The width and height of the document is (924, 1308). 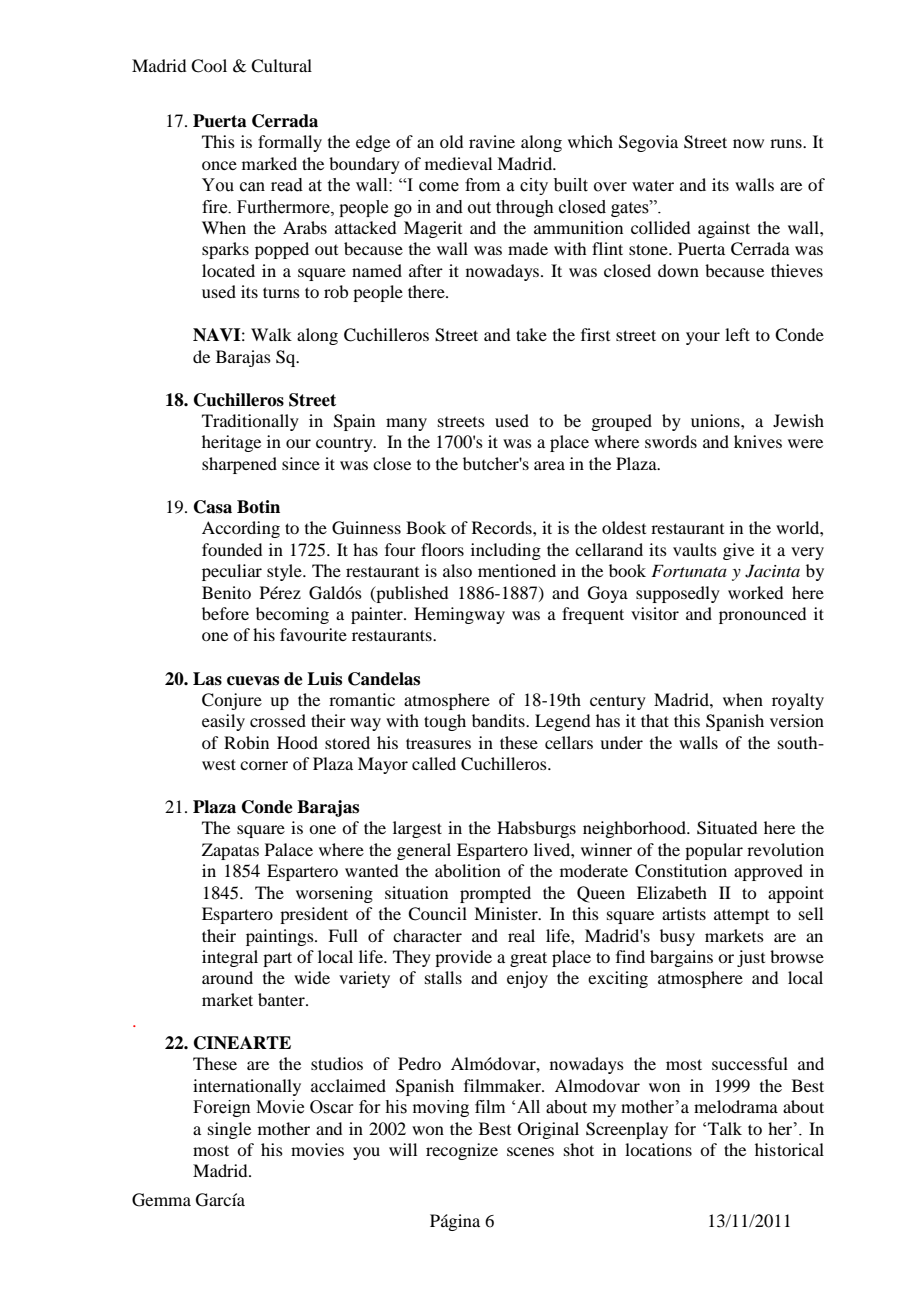 What do you see at coordinates (762, 615) in the document?
I see `pronounced` at bounding box center [762, 615].
